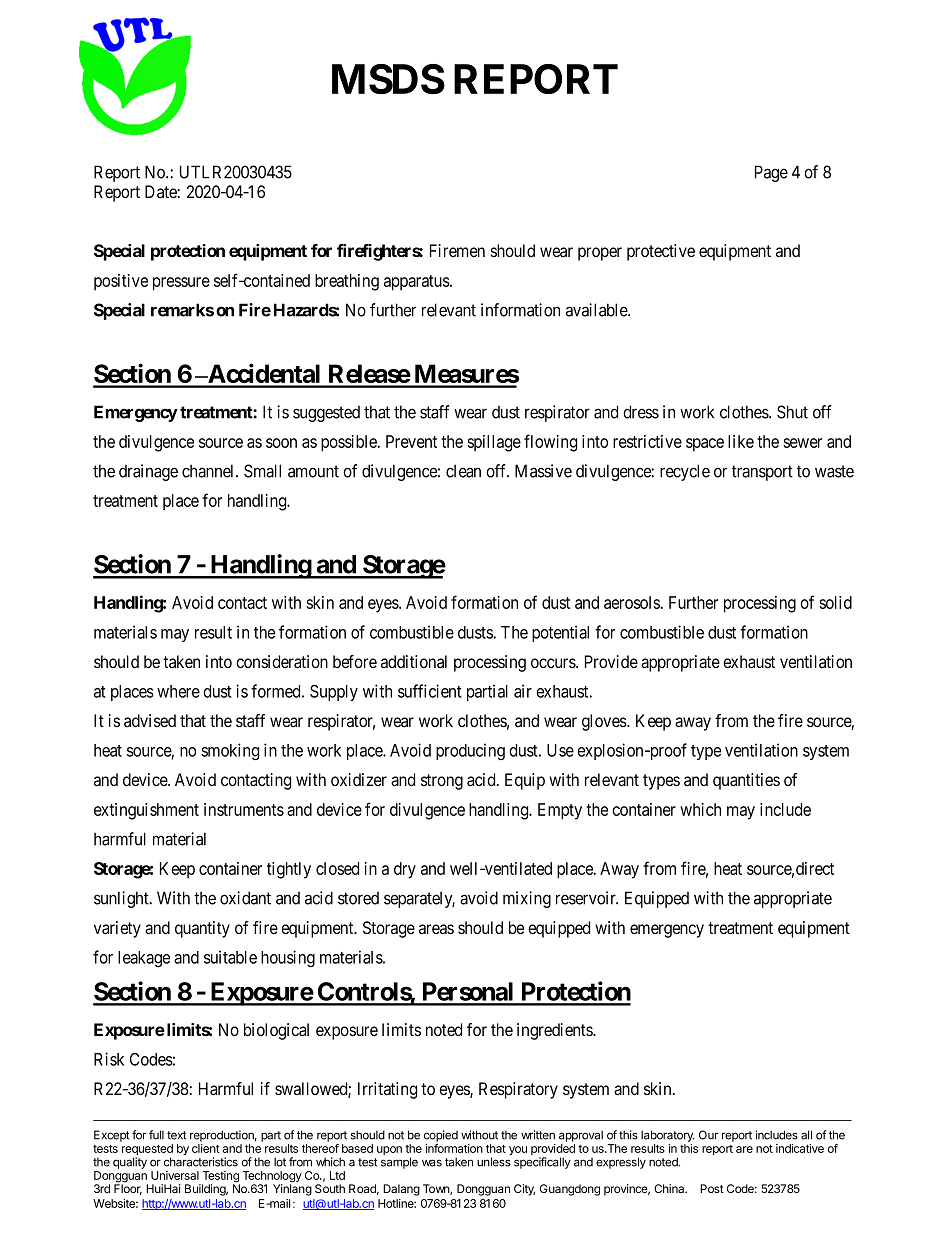 The width and height of the screenshot is (952, 1233). I want to click on Page, so click(771, 173).
